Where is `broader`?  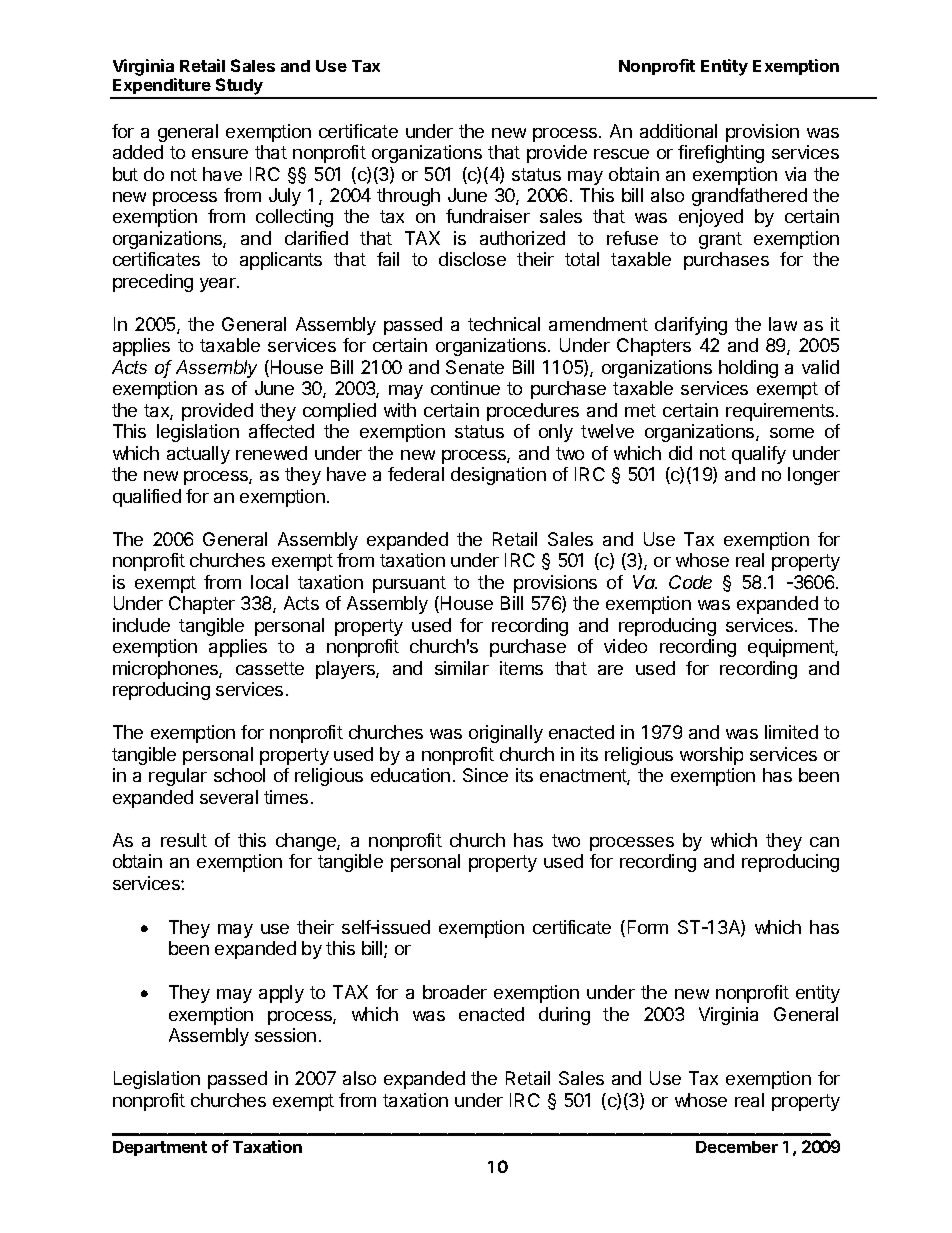 broader is located at coordinates (455, 992).
